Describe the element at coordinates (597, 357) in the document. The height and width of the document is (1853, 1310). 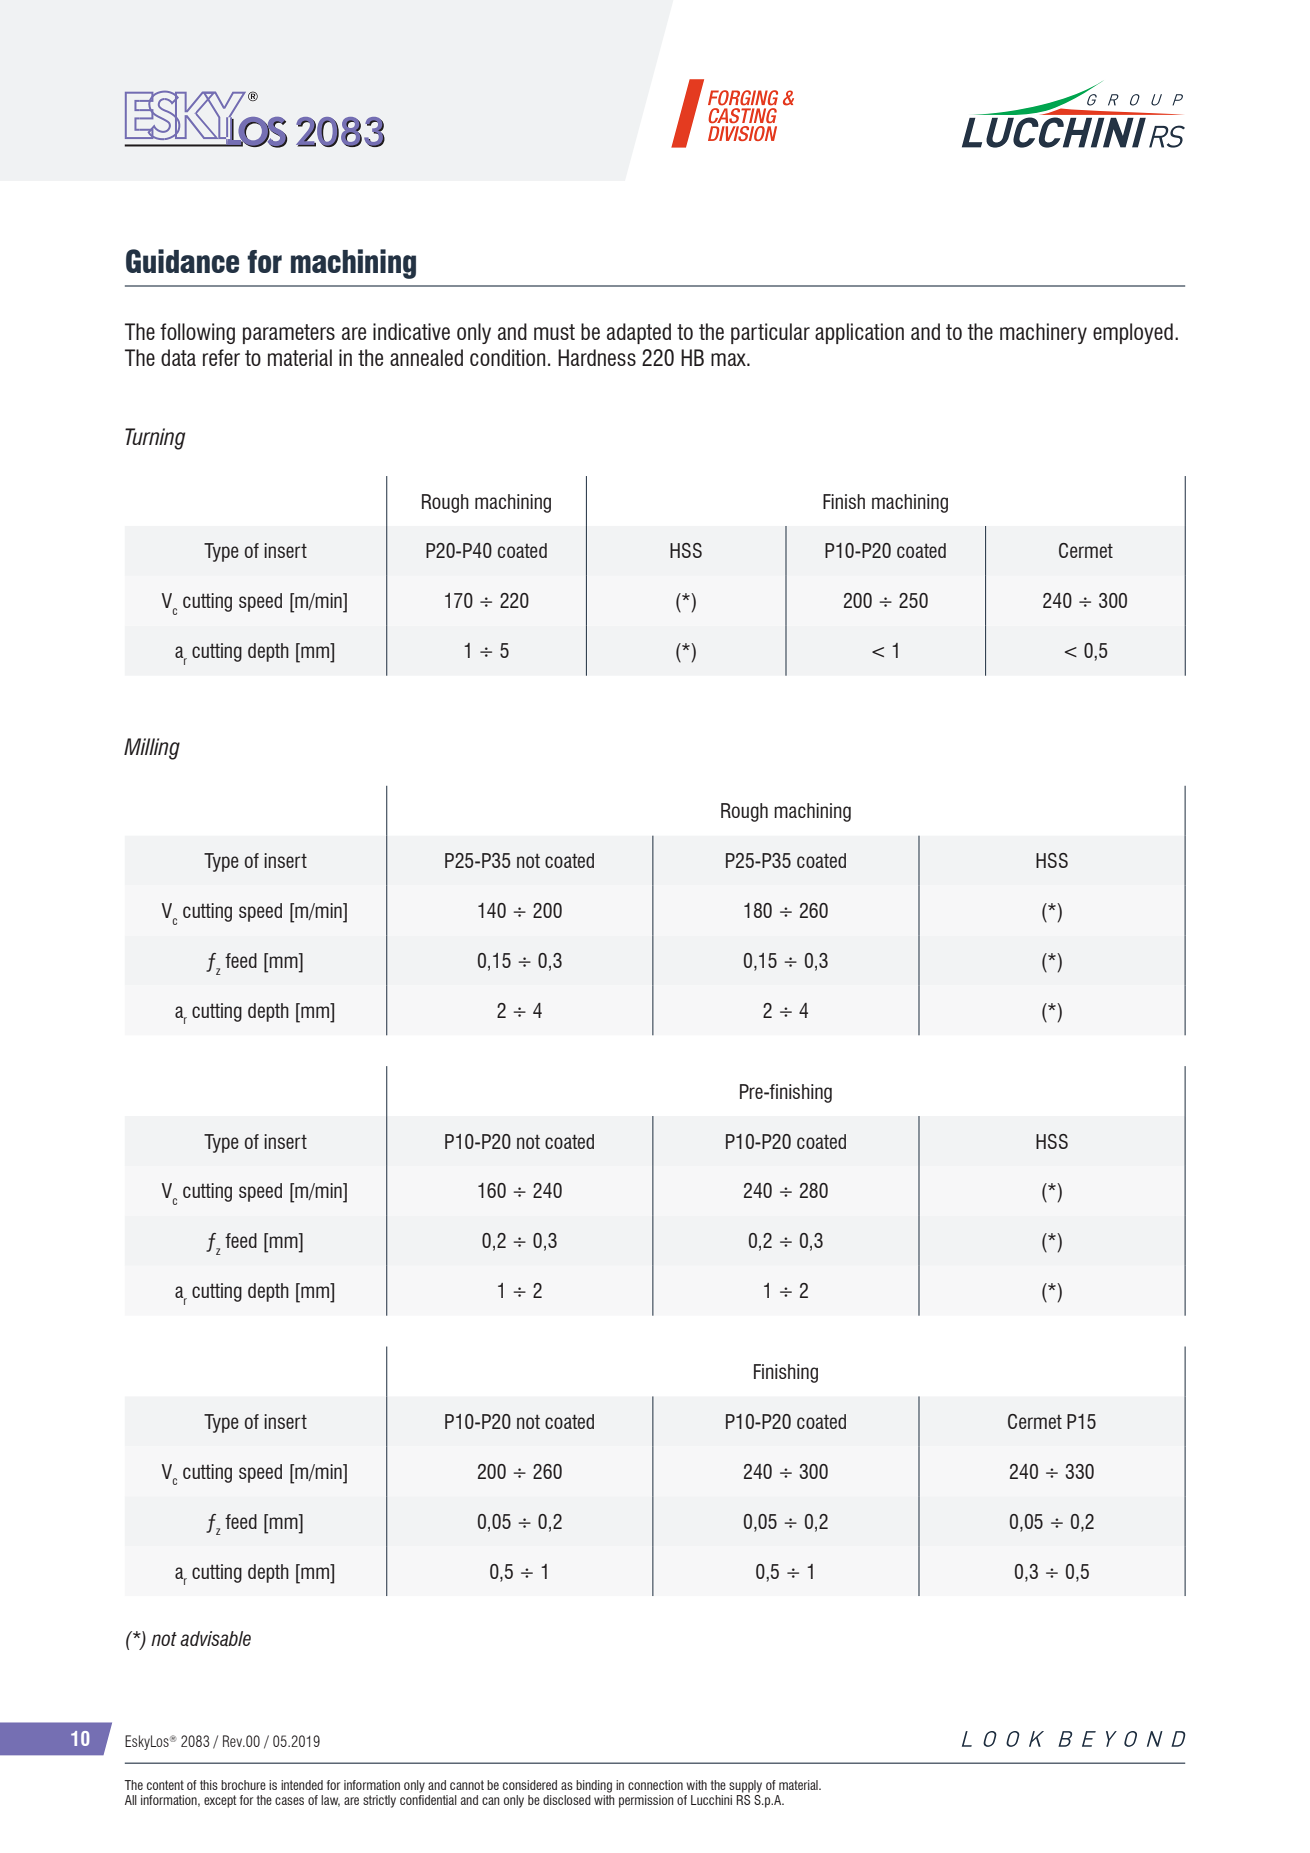
I see `Hardness` at that location.
